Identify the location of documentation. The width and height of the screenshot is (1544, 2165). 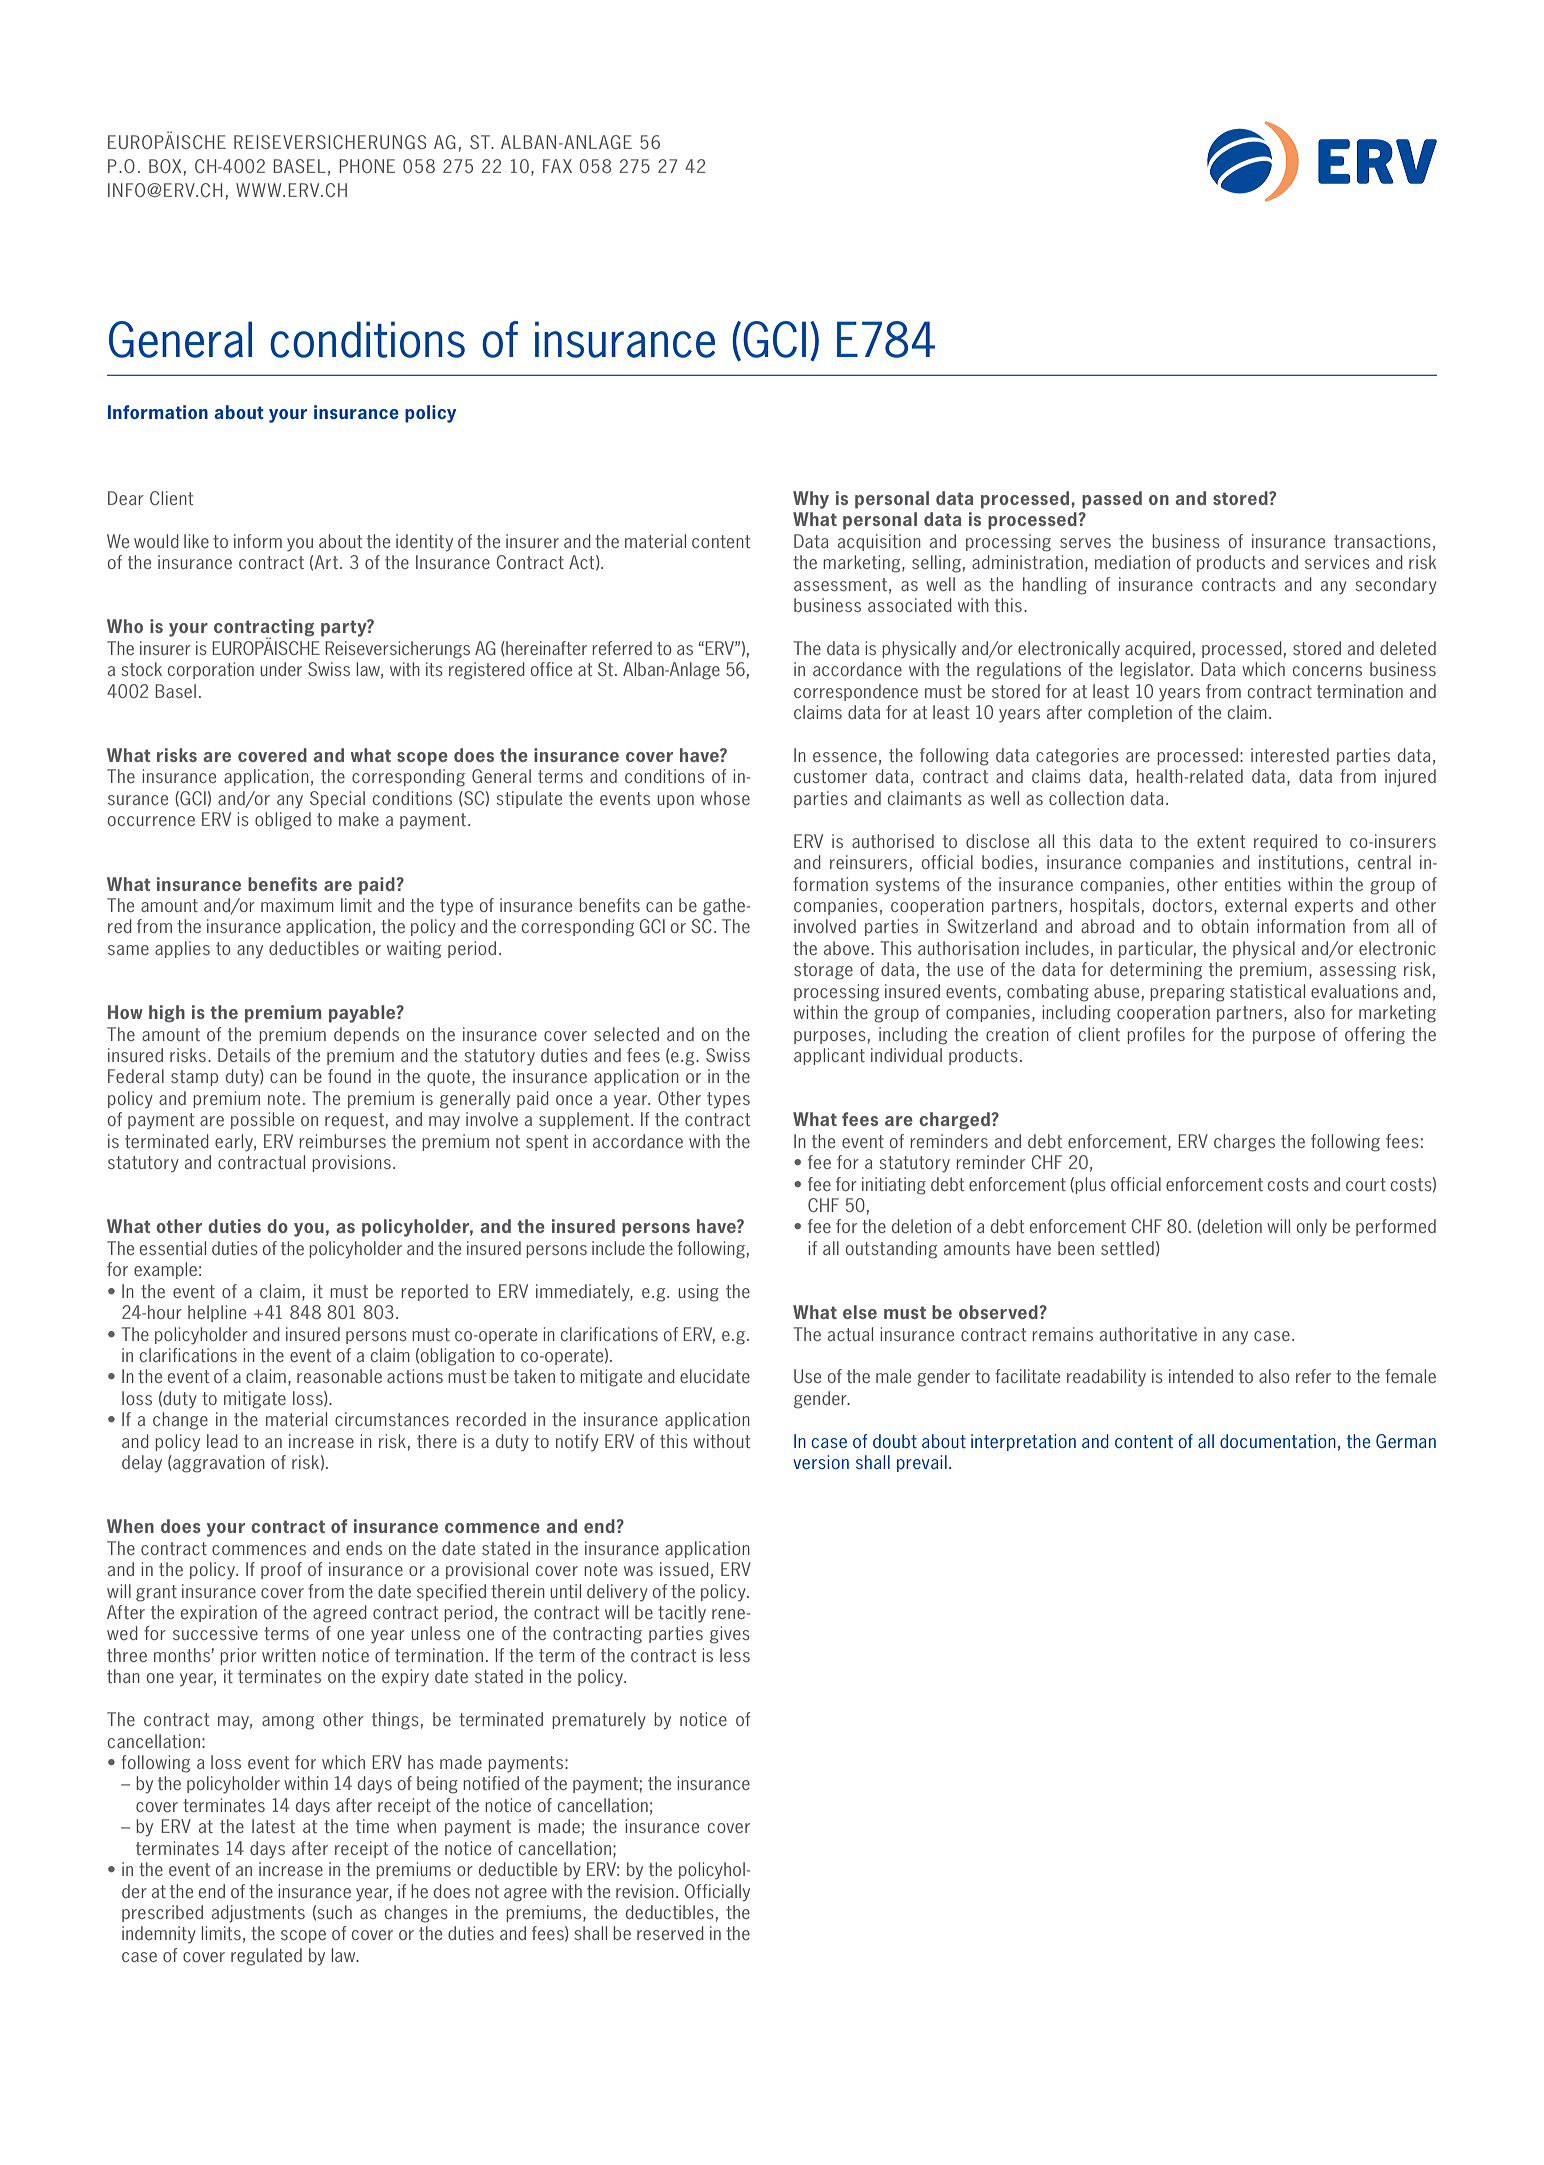
(1278, 1441).
